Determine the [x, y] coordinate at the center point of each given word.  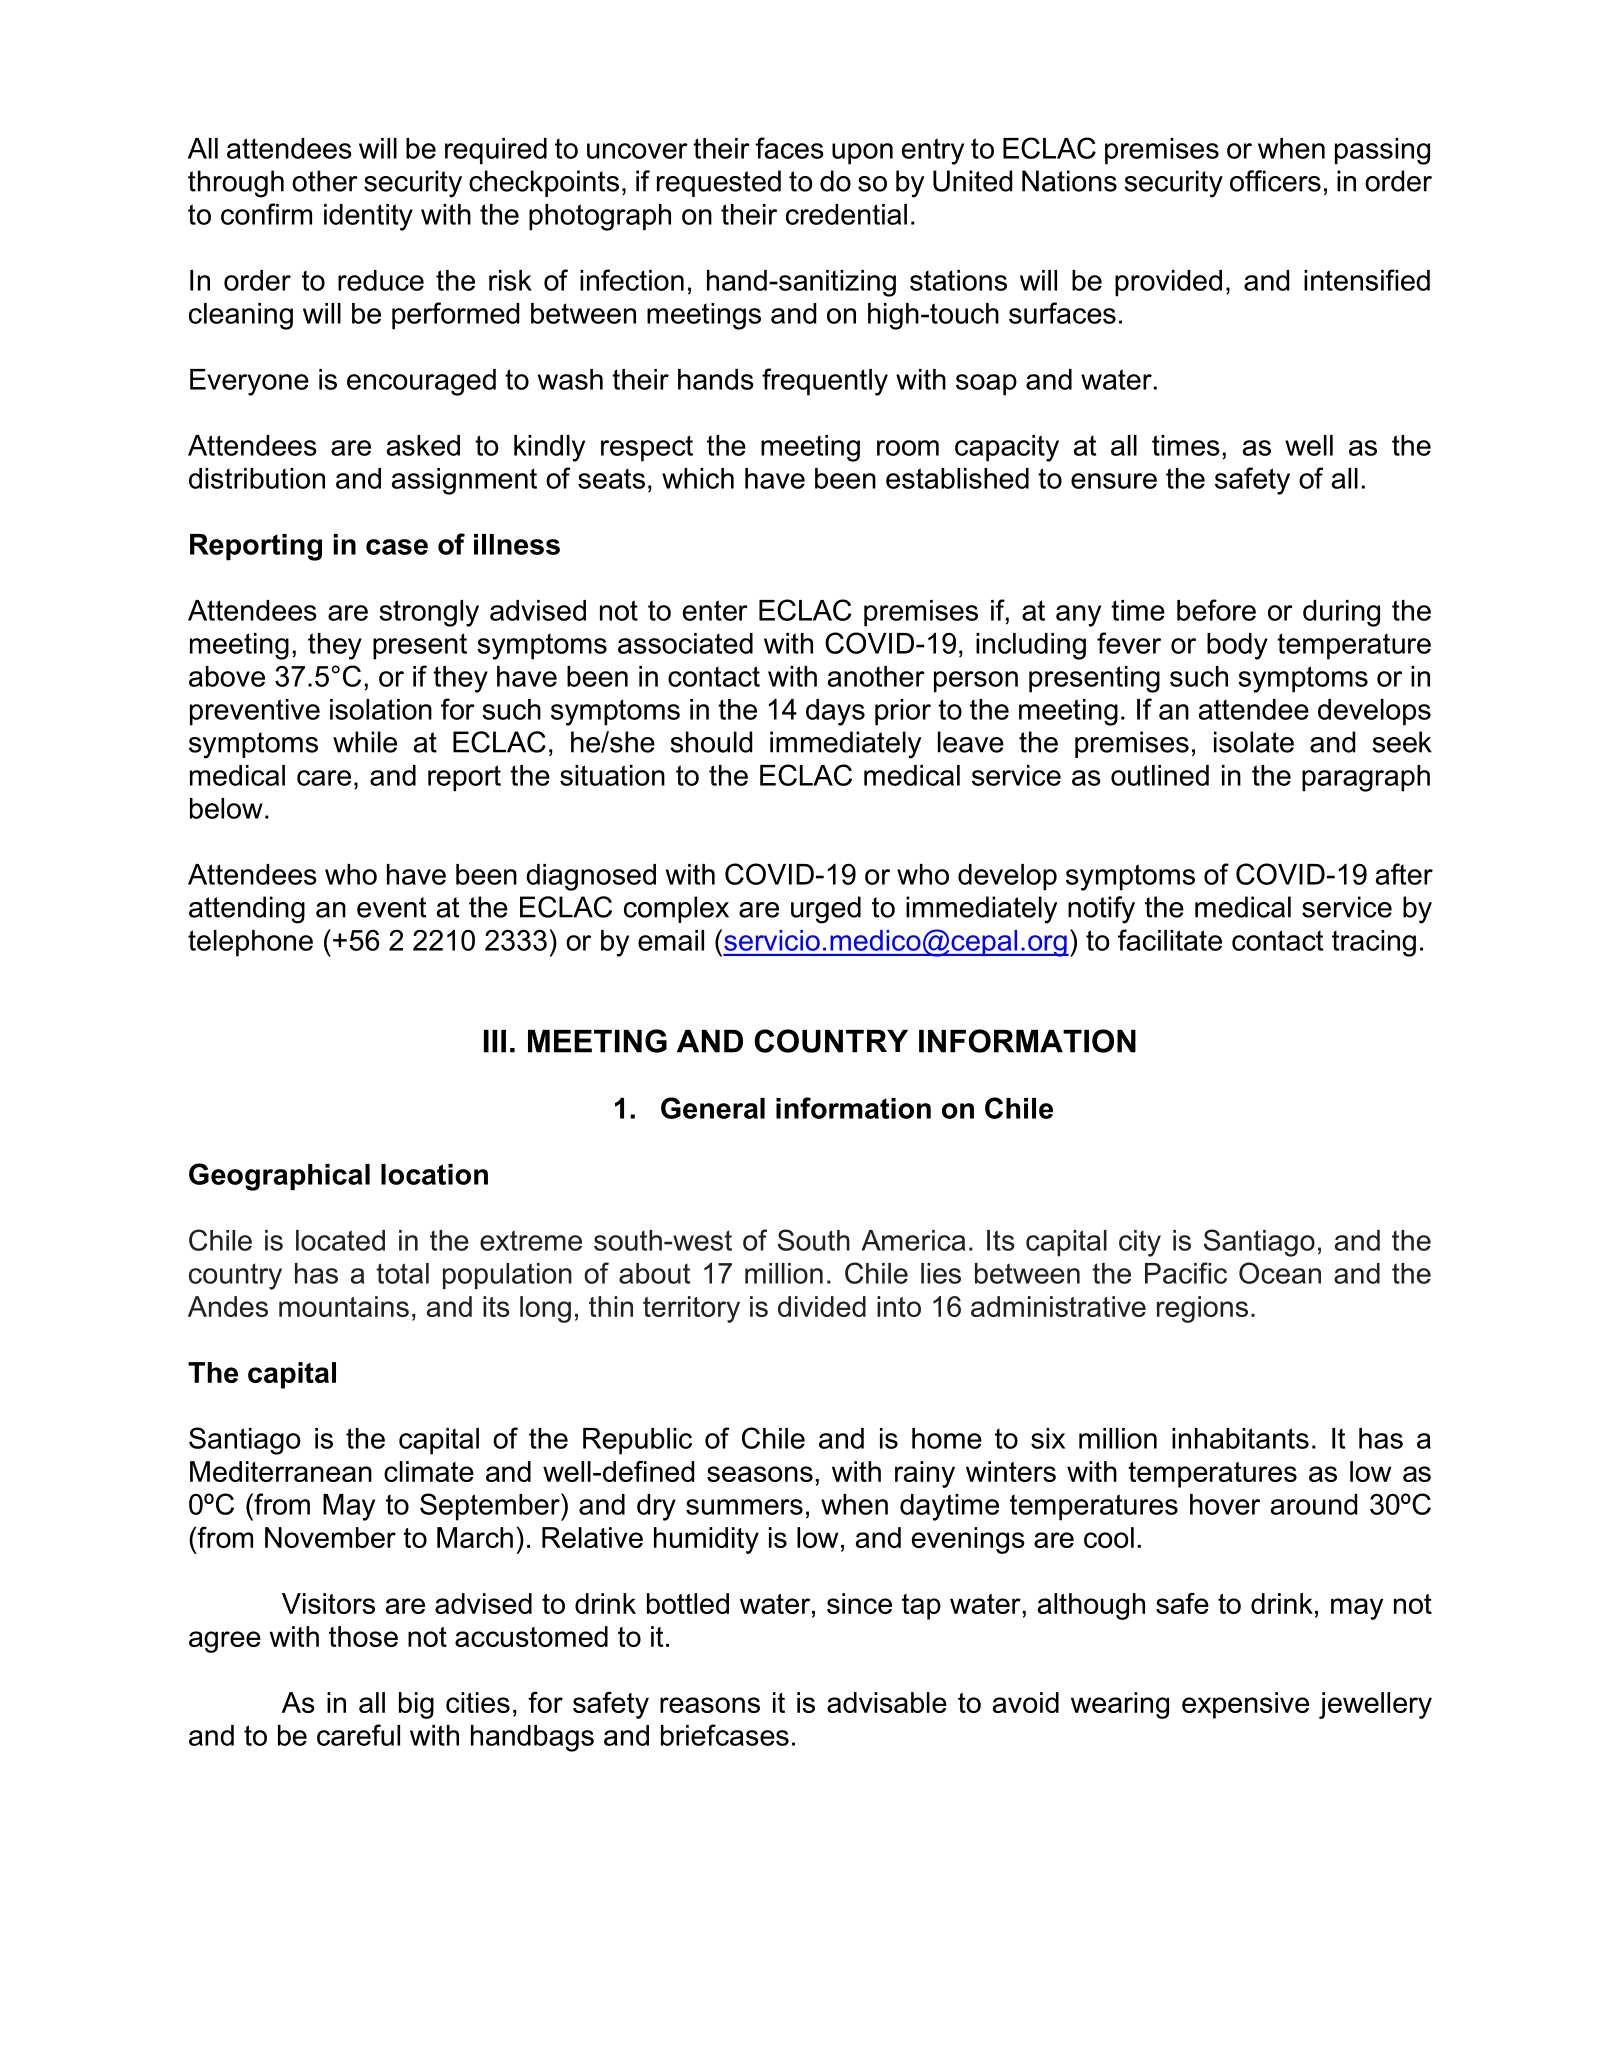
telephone [250, 943]
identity [368, 217]
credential [846, 214]
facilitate [1170, 940]
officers [1275, 181]
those [363, 1636]
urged [826, 910]
